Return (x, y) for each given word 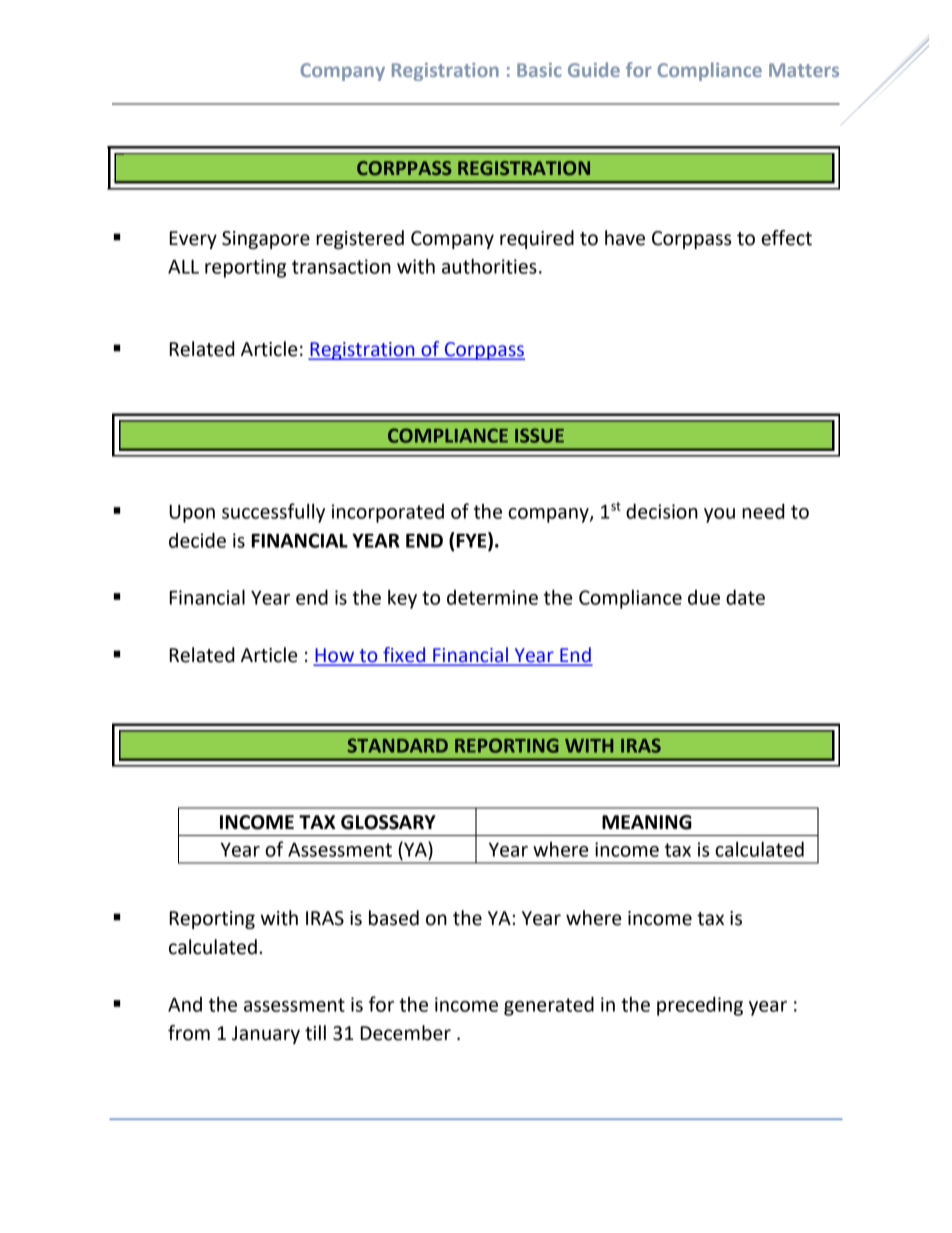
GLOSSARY (388, 822)
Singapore (266, 240)
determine (492, 597)
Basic (539, 70)
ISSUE (539, 435)
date (745, 597)
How (335, 656)
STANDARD (398, 745)
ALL (183, 267)
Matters (804, 70)
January (266, 1035)
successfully (273, 513)
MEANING (647, 822)
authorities (489, 266)
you (719, 515)
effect (787, 238)
